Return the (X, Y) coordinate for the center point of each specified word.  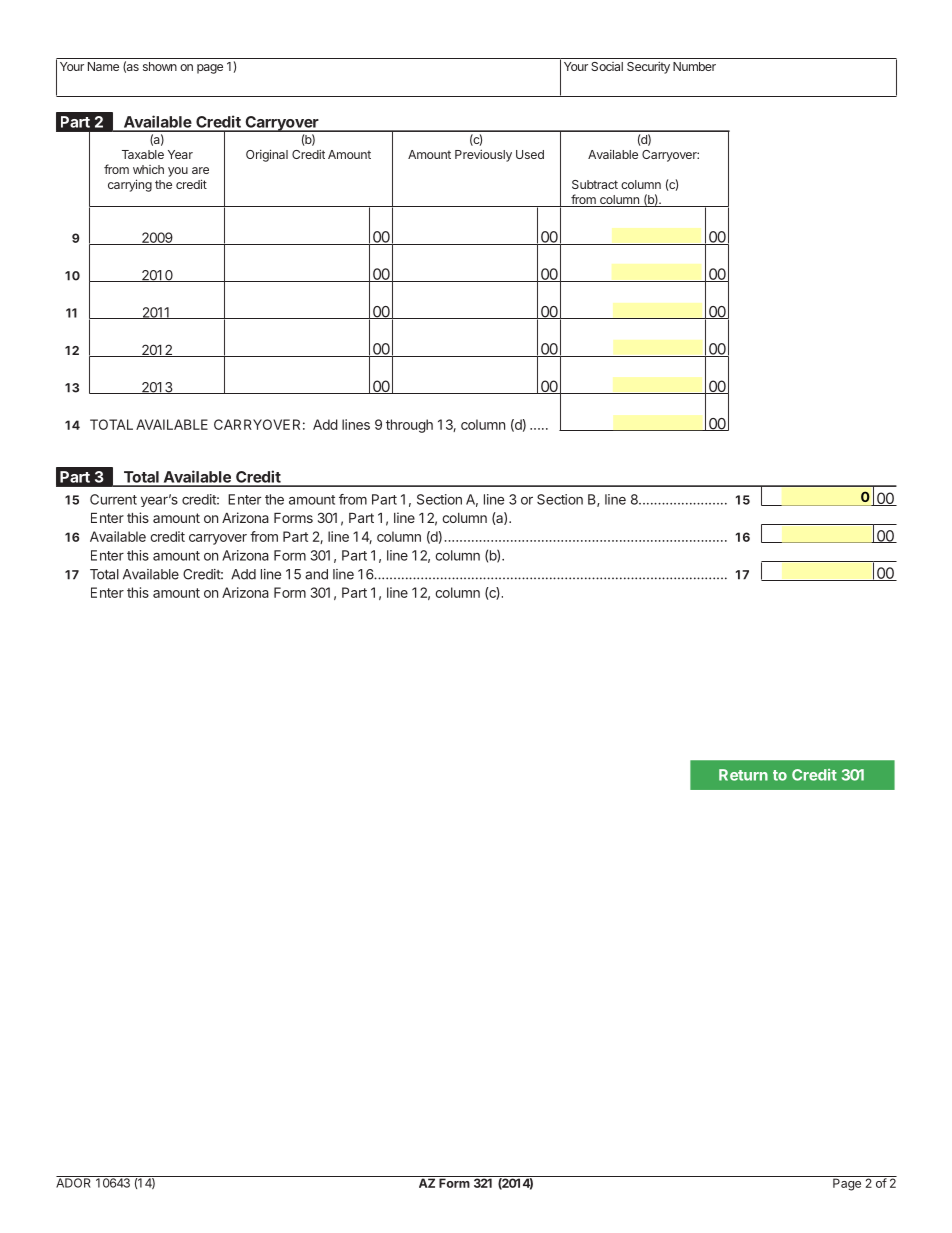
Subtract (595, 184)
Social (607, 66)
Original (267, 155)
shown (160, 66)
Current (113, 499)
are (200, 170)
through (409, 426)
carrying (130, 185)
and (316, 574)
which (148, 169)
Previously (483, 155)
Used (530, 154)
